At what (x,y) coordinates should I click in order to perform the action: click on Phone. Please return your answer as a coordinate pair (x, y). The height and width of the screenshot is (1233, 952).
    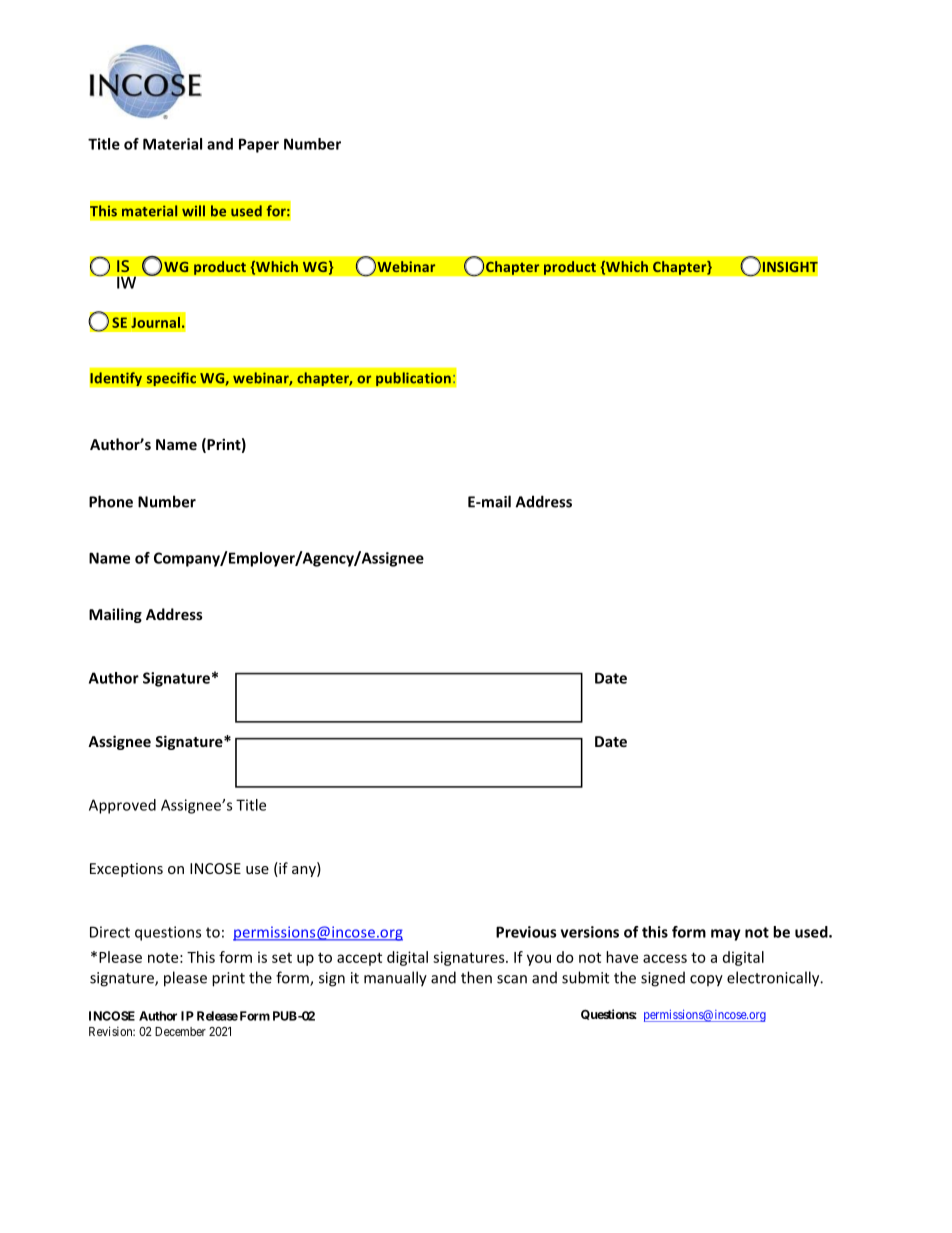
    Looking at the image, I should click on (111, 501).
